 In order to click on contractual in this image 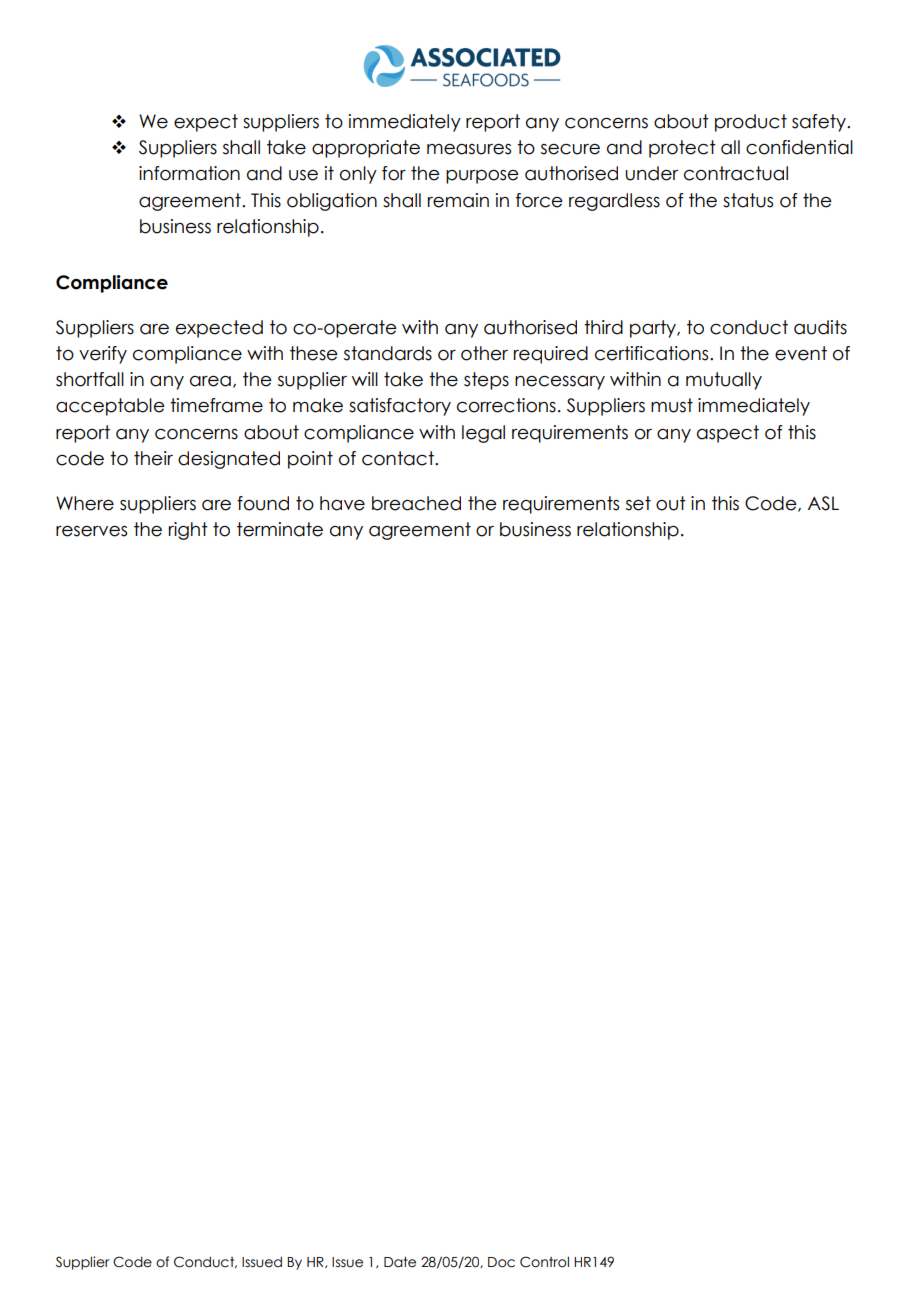, I will do `click(736, 173)`.
